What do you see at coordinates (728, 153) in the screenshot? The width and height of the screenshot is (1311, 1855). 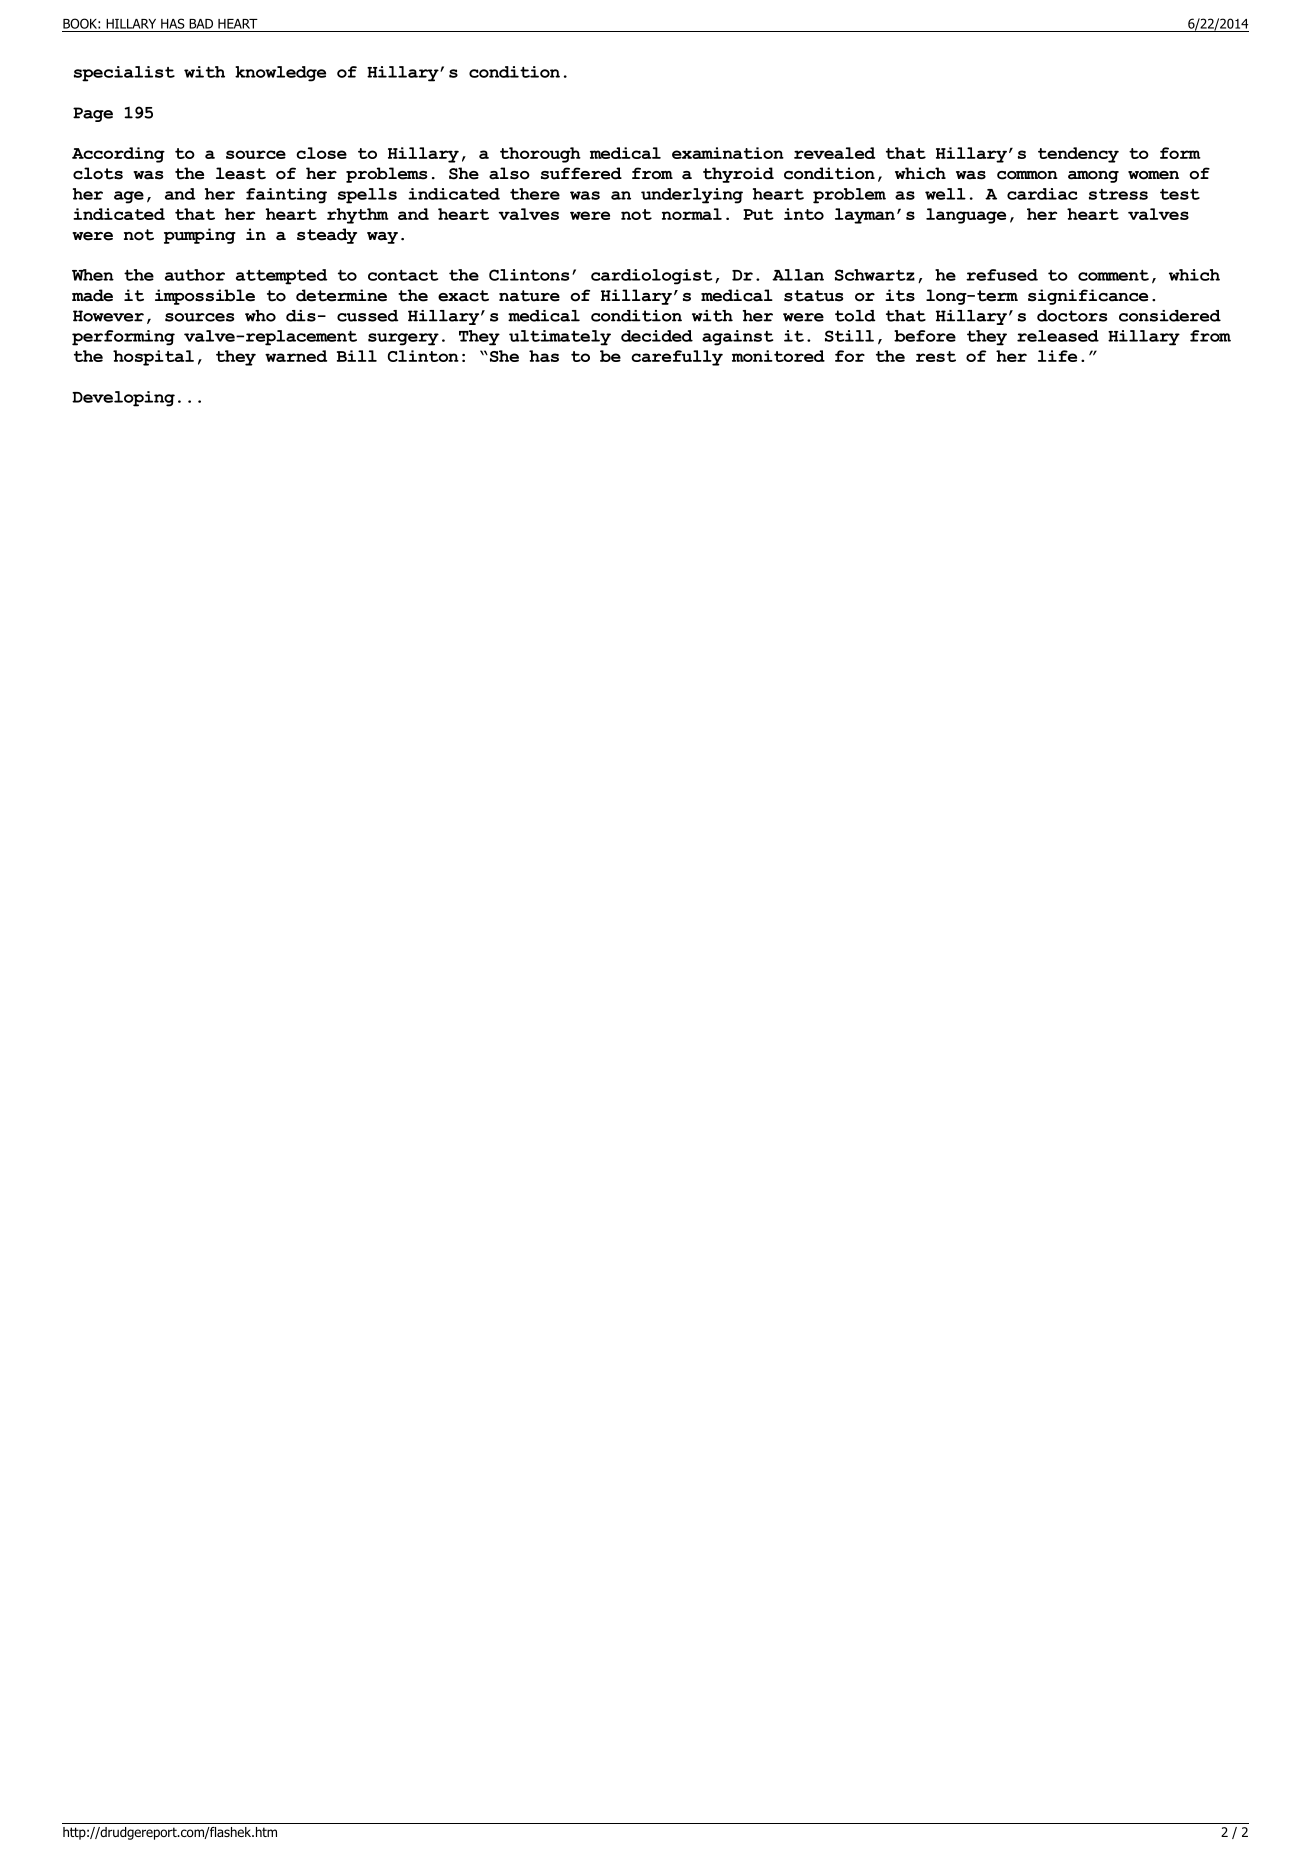 I see `examination` at bounding box center [728, 153].
